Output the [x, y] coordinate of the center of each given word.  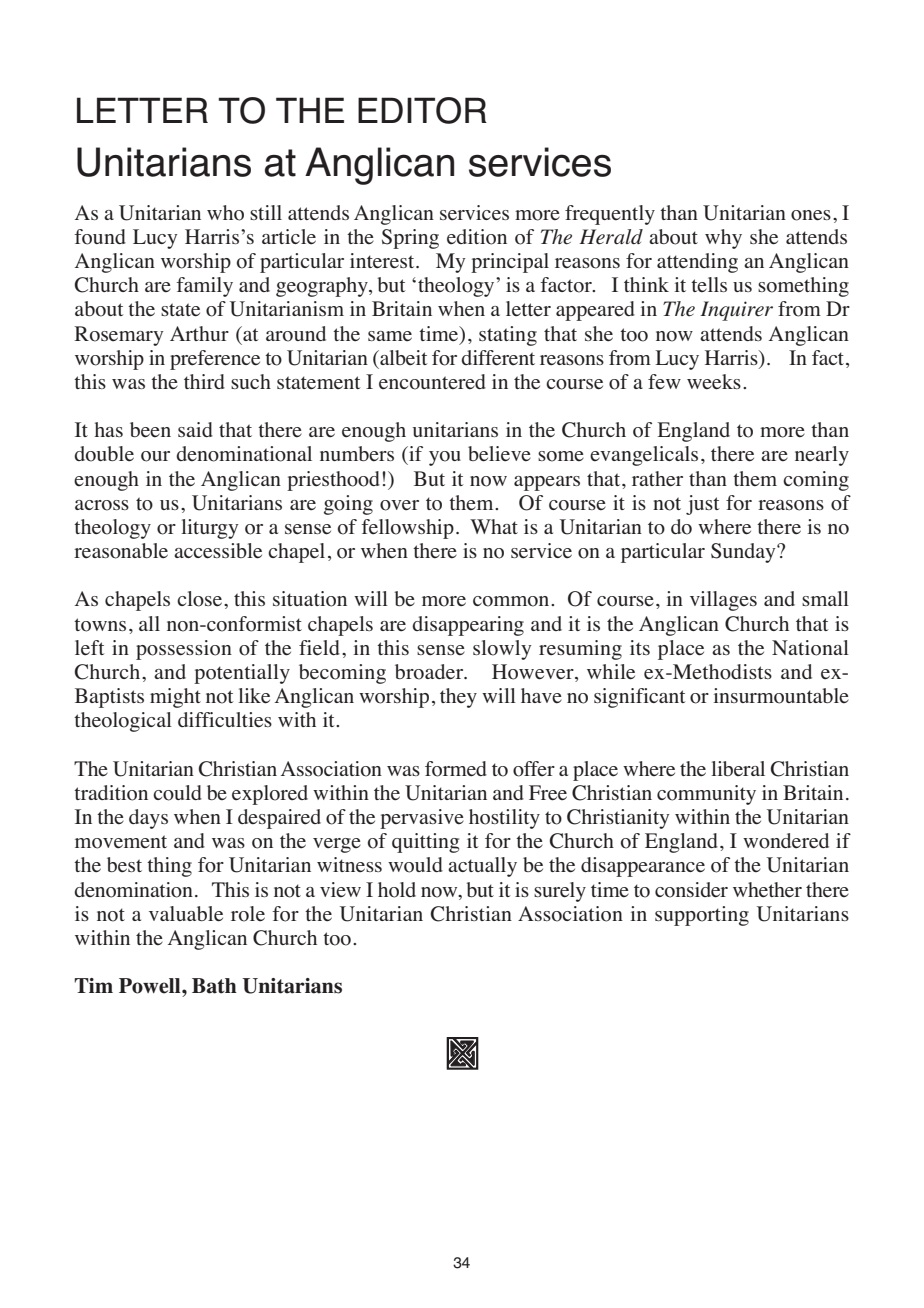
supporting [702, 916]
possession [184, 650]
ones [811, 215]
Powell [151, 986]
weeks [714, 382]
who [225, 213]
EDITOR [422, 110]
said [195, 429]
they [458, 698]
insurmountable [781, 696]
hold [397, 890]
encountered [432, 382]
